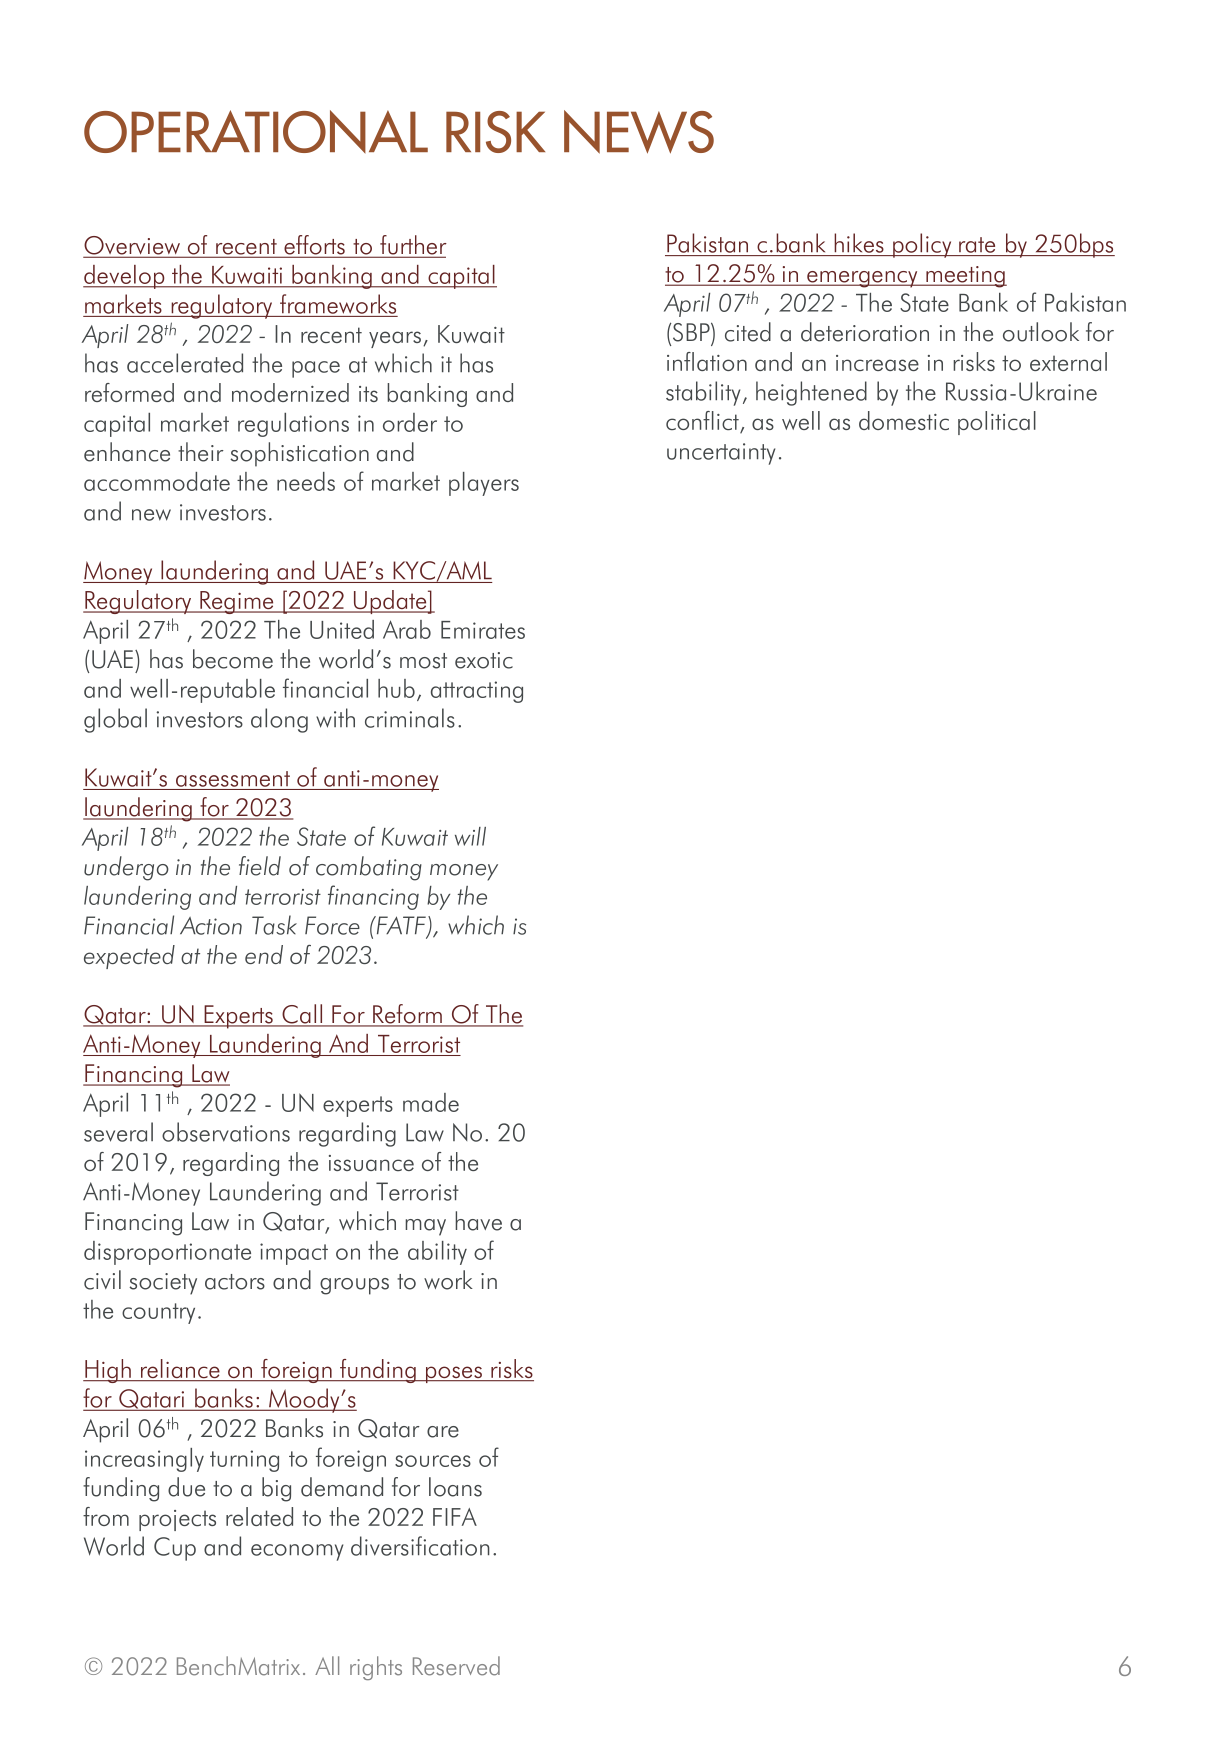  I want to click on Reserved, so click(456, 1666).
